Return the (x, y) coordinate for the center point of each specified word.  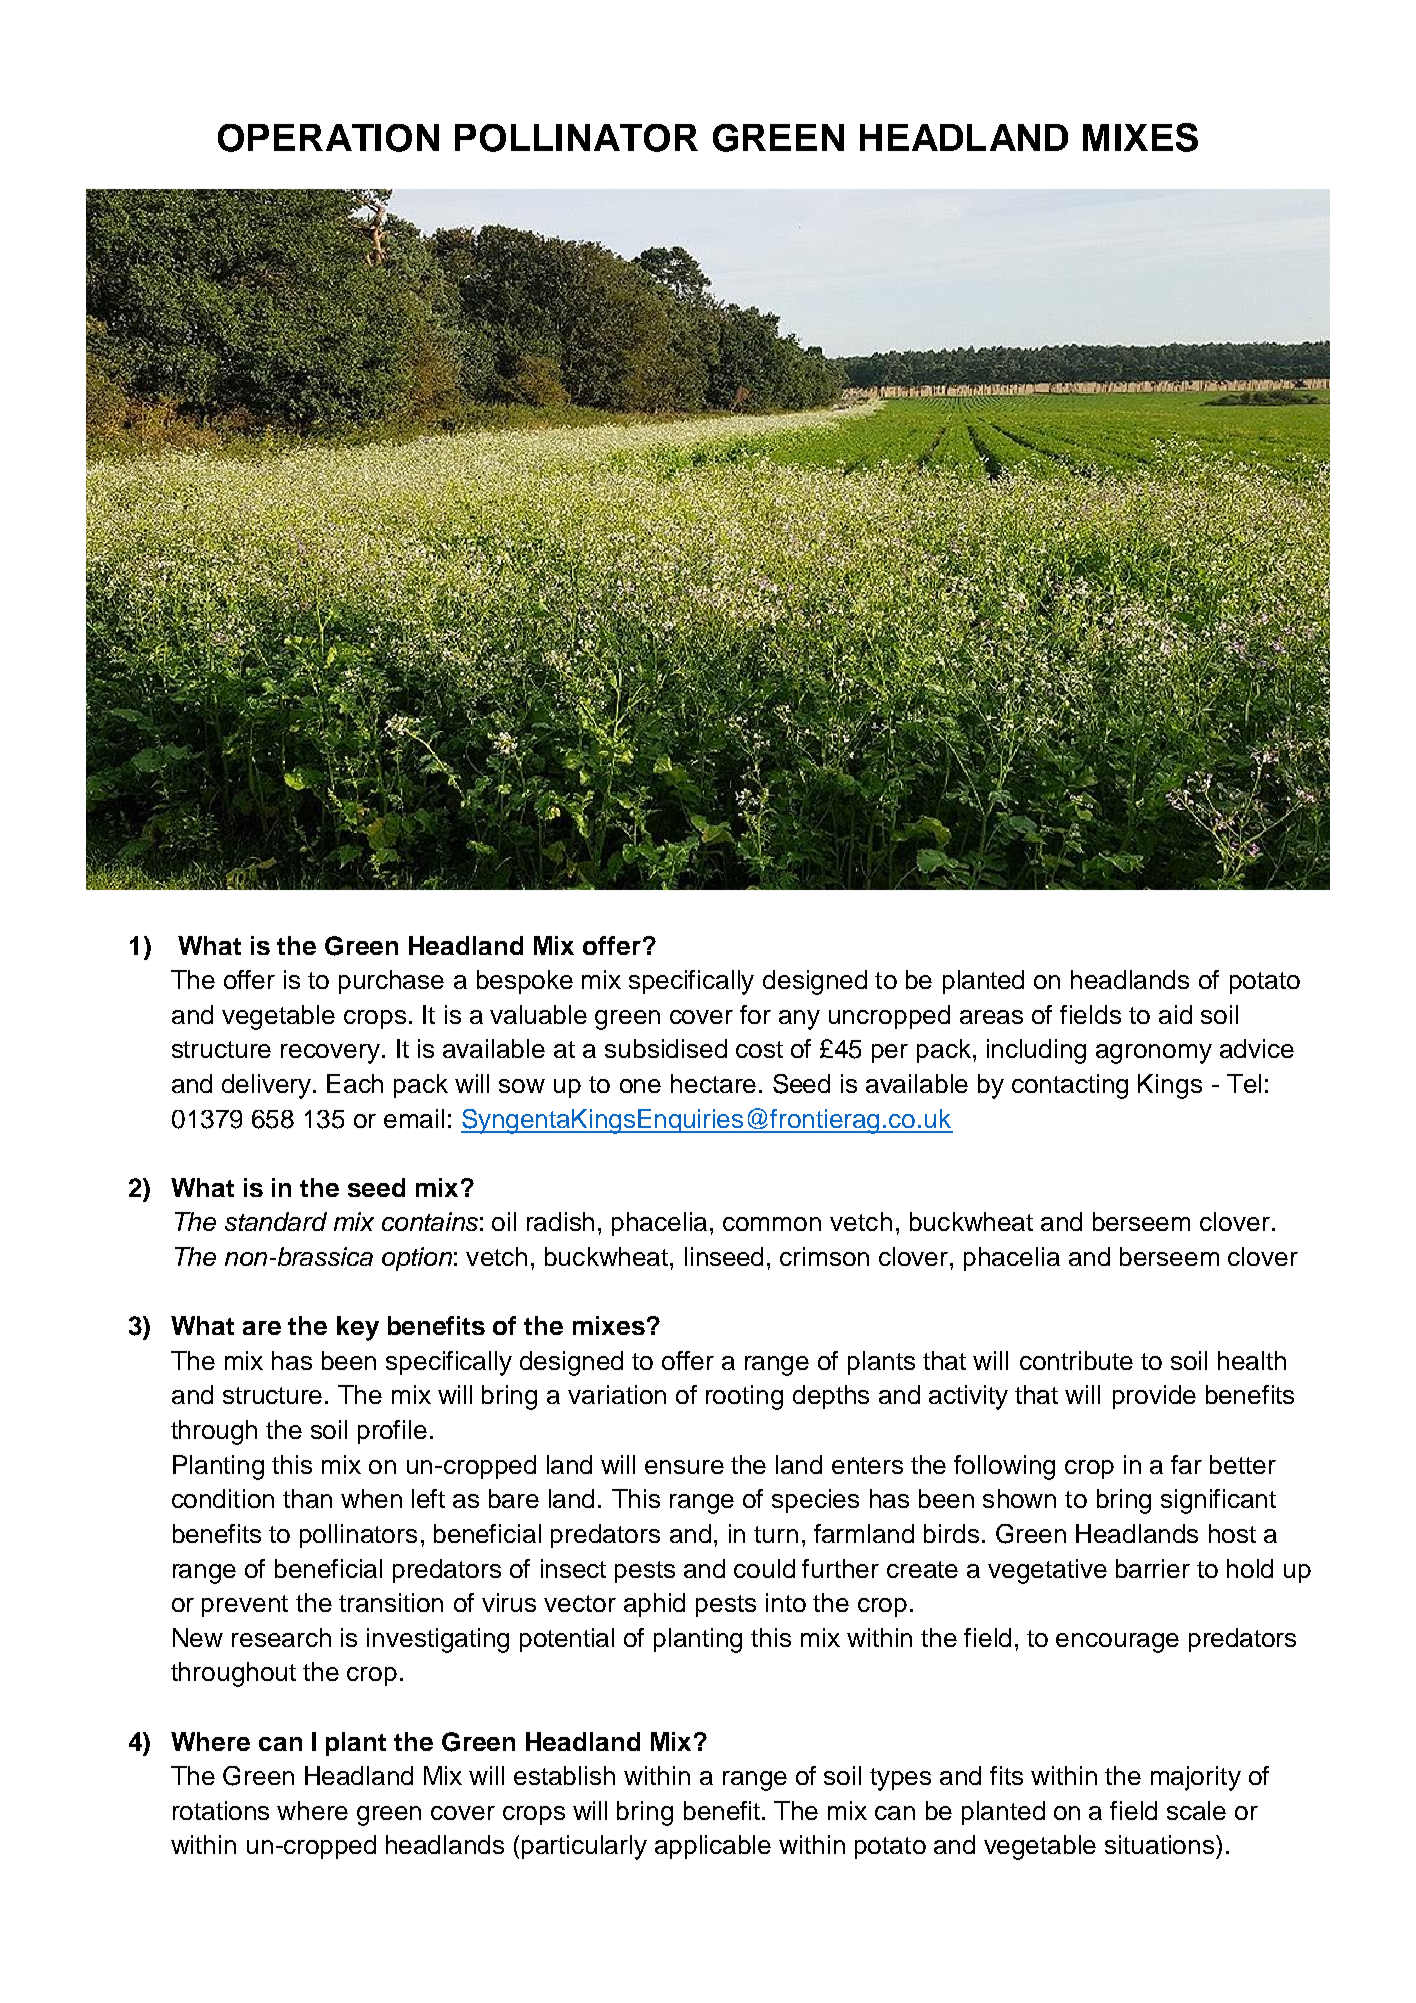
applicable (713, 1847)
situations (1161, 1844)
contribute (1076, 1360)
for (755, 1014)
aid (1175, 1014)
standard (276, 1221)
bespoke (525, 982)
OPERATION (328, 138)
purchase (391, 982)
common (772, 1224)
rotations (221, 1810)
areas (991, 1017)
